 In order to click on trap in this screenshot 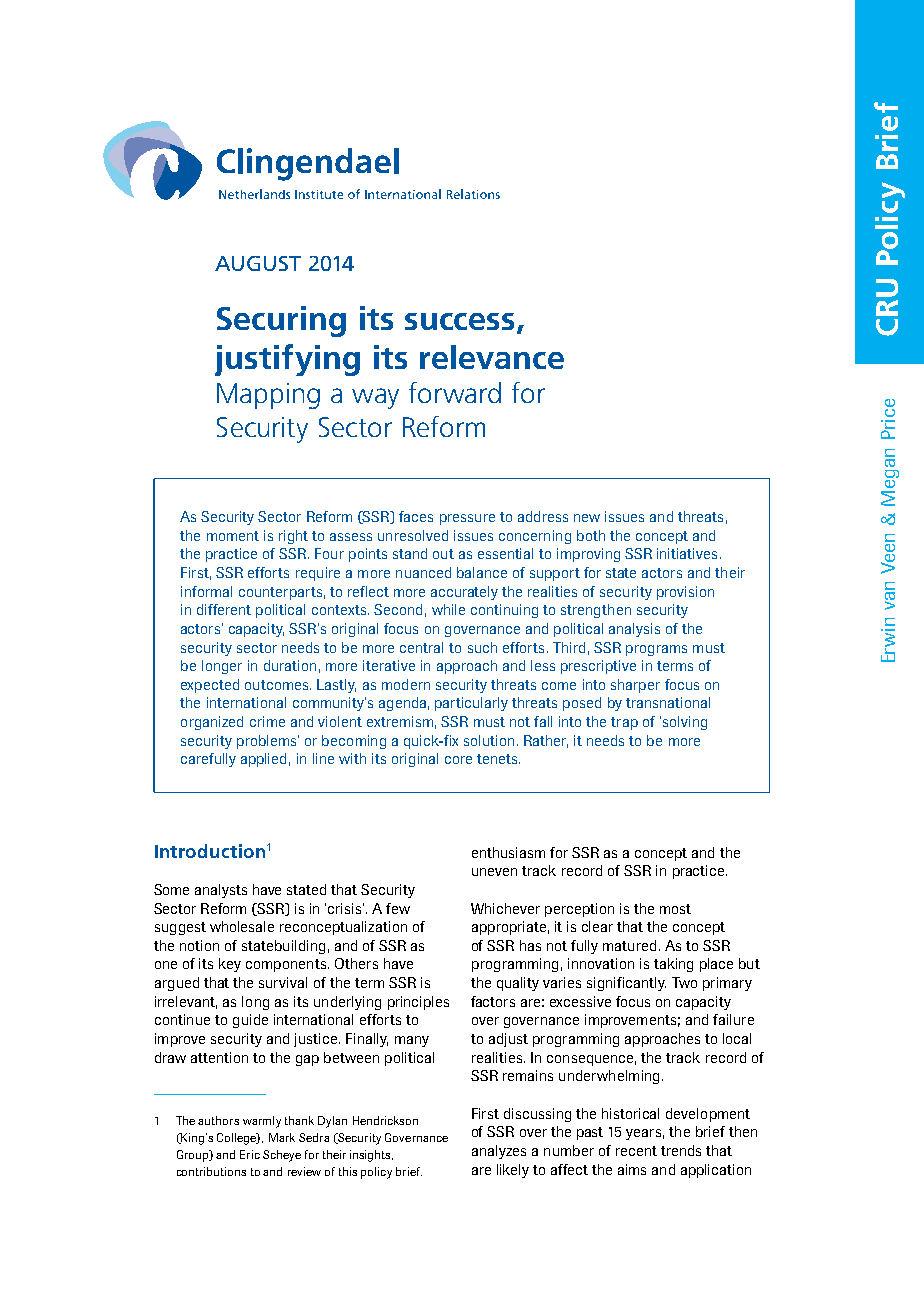, I will do `click(624, 723)`.
